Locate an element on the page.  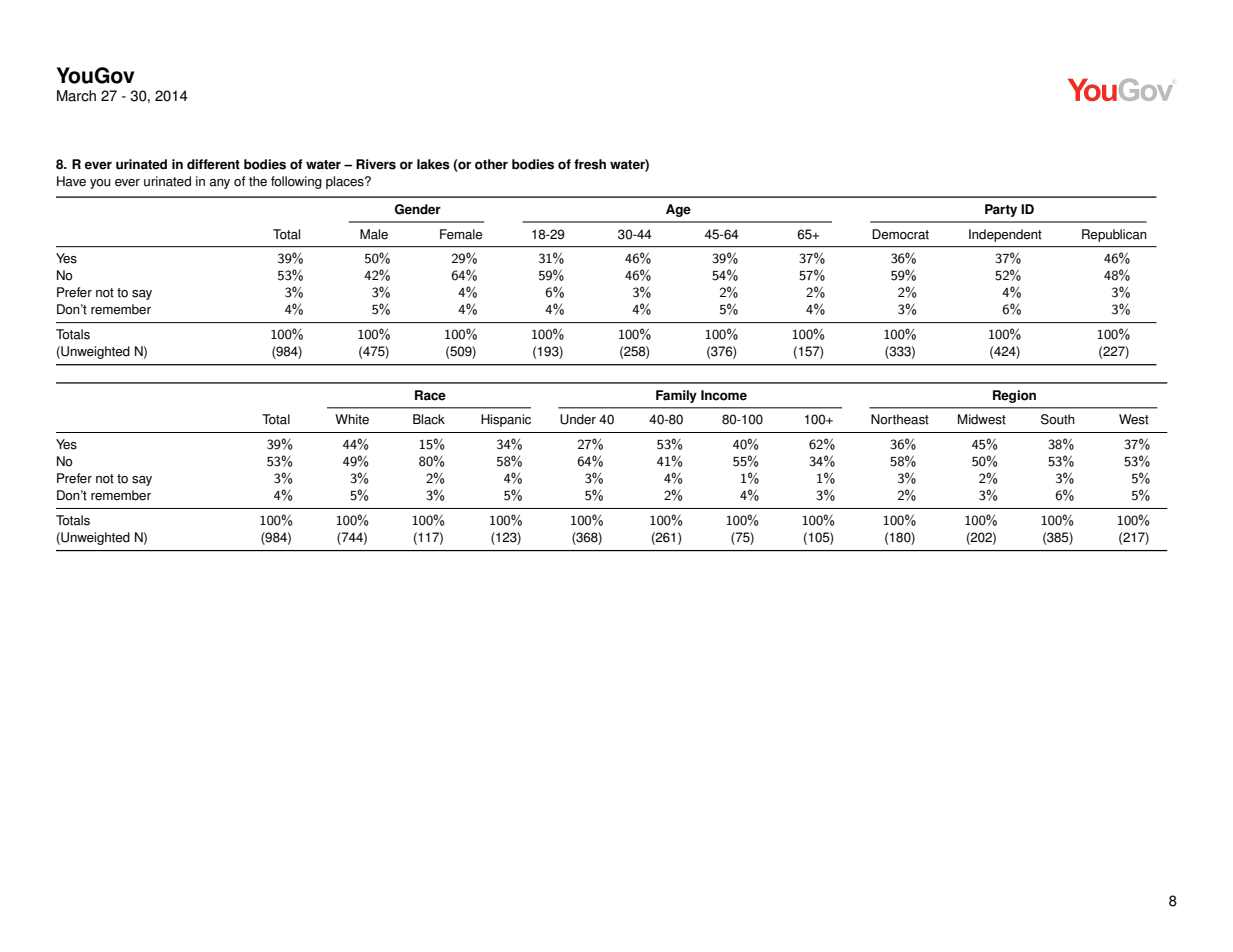
any is located at coordinates (220, 184).
